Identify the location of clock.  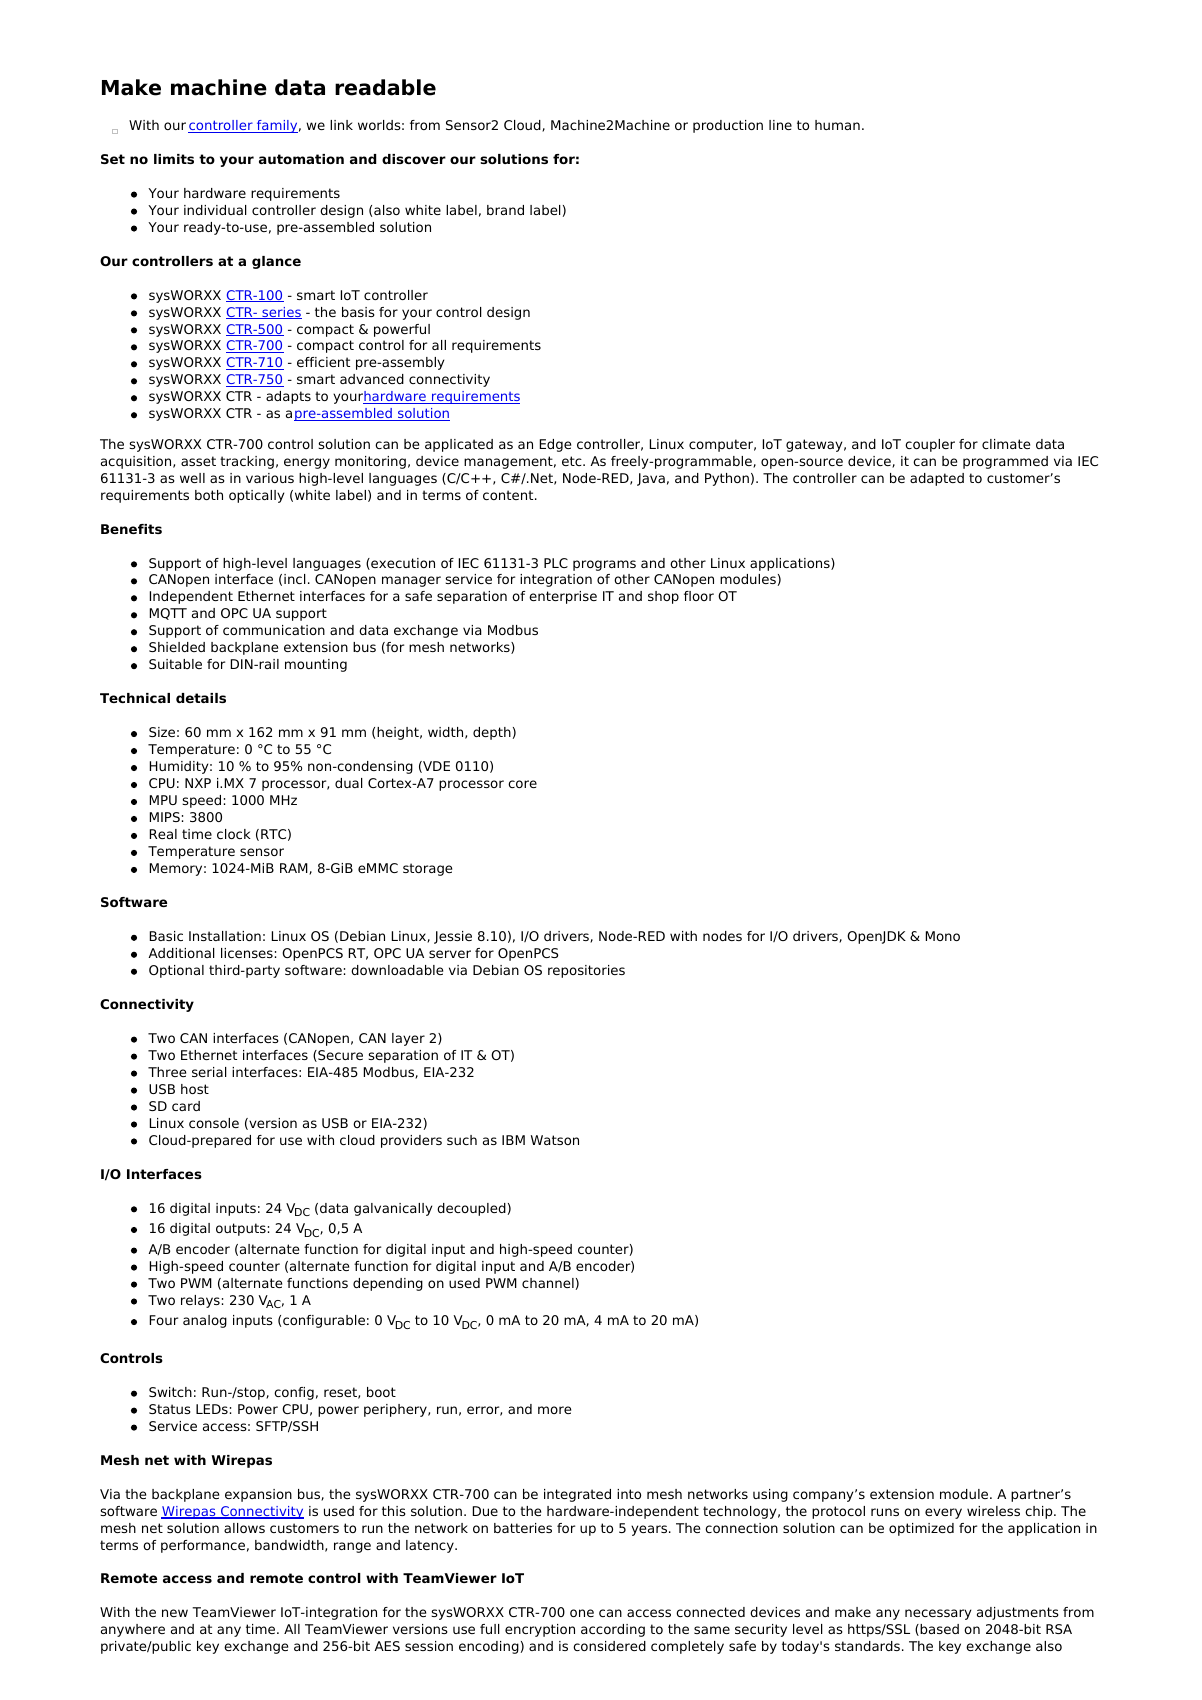
(234, 834).
